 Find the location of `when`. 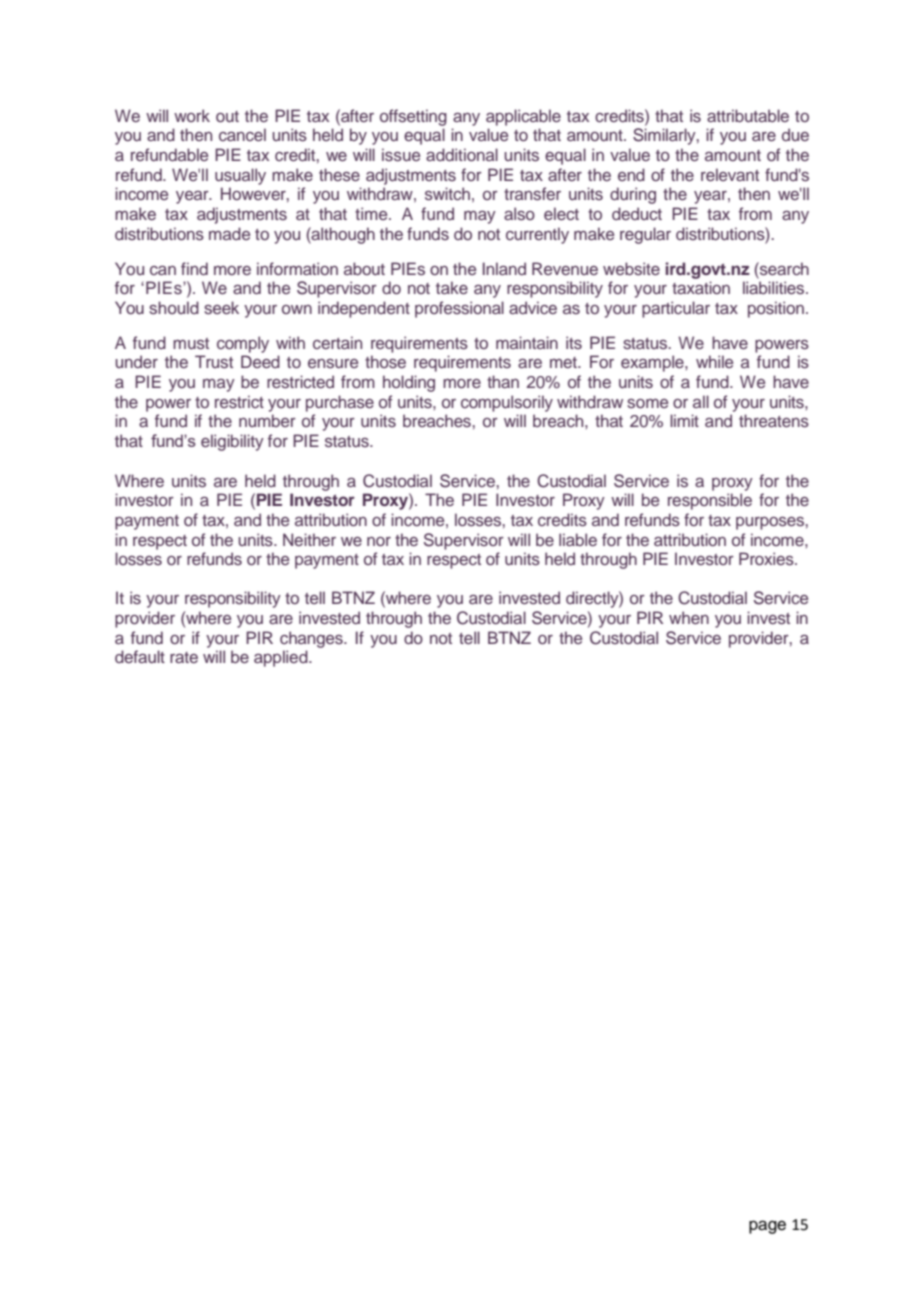

when is located at coordinates (689, 617).
